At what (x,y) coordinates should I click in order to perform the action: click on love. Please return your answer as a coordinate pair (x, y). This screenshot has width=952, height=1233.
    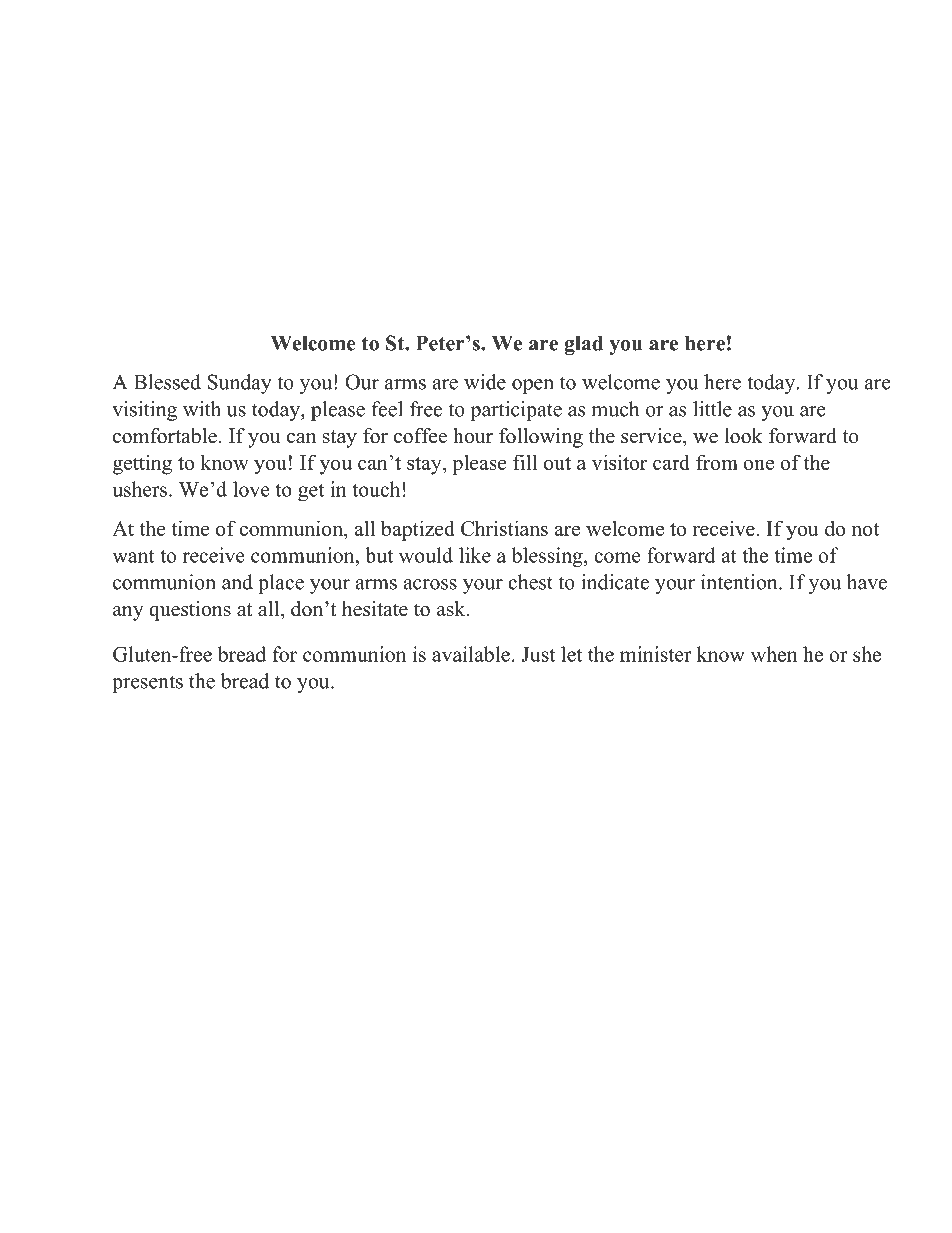
    Looking at the image, I should click on (251, 489).
